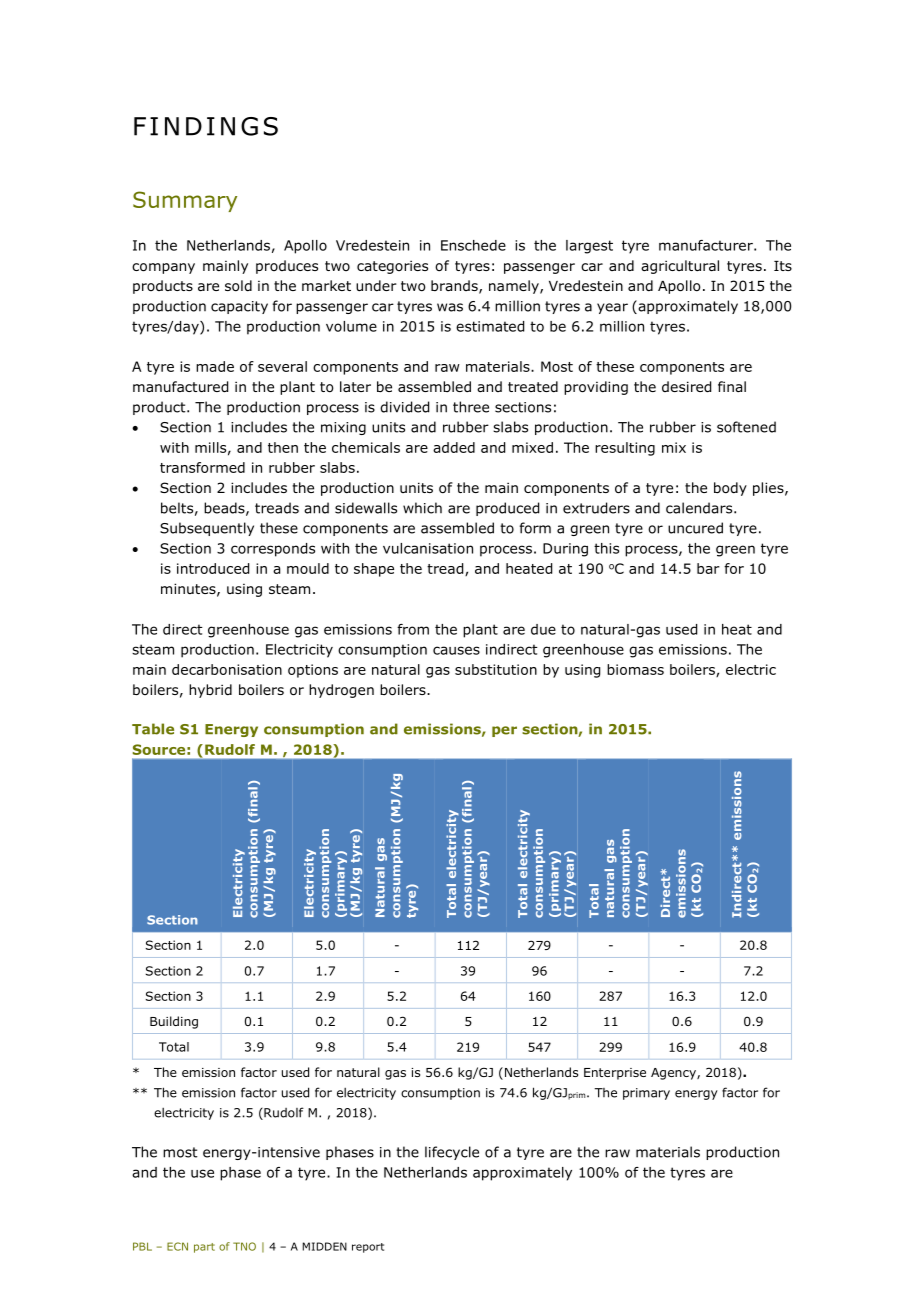  Describe the element at coordinates (473, 245) in the page. I see `Enschede` at that location.
